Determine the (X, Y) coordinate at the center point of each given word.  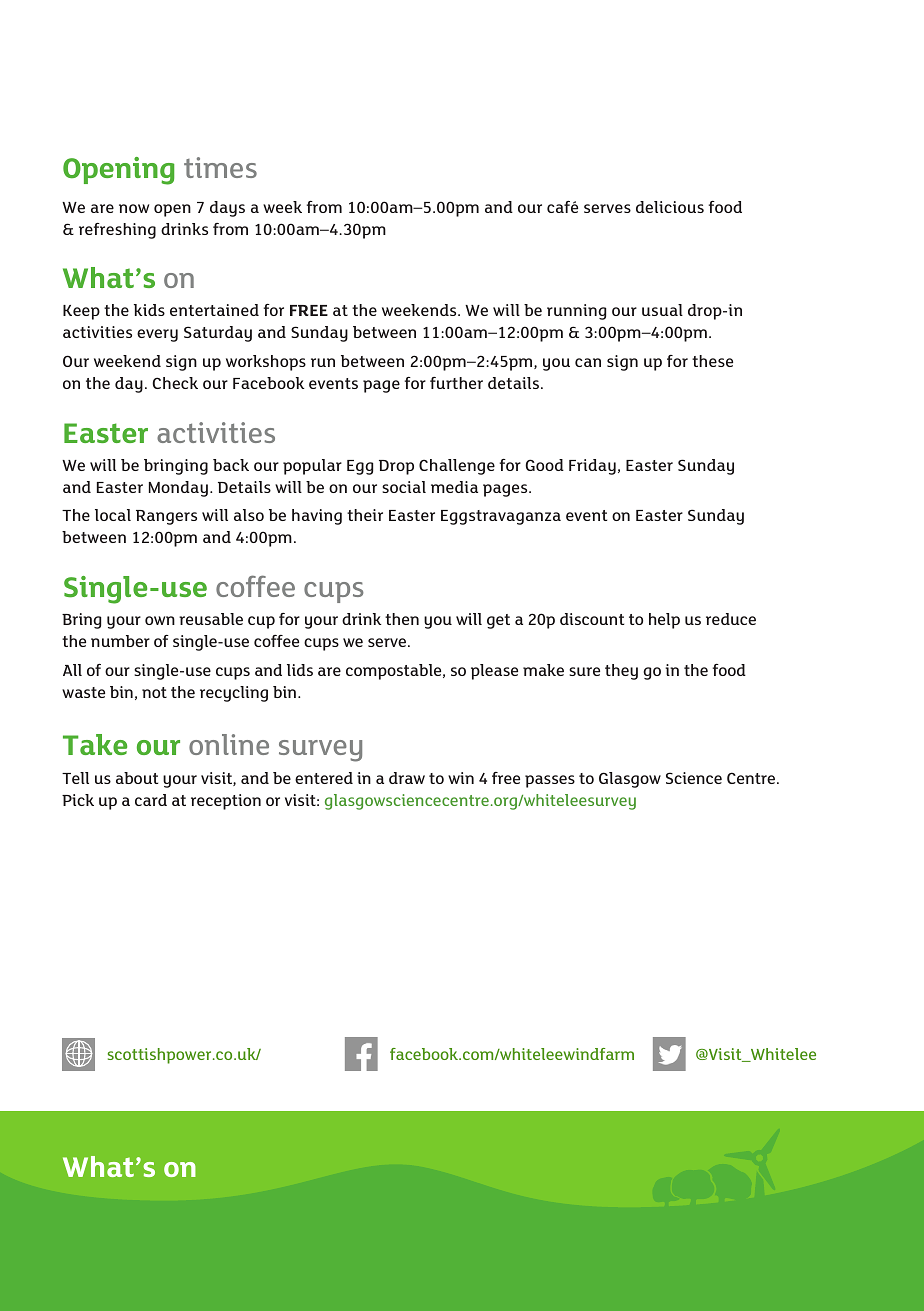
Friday (592, 467)
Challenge (457, 467)
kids (149, 310)
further (456, 383)
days (227, 209)
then (402, 619)
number (120, 641)
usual (662, 310)
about (137, 778)
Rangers (166, 517)
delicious (670, 207)
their (365, 515)
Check (175, 383)
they (621, 672)
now (134, 208)
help (664, 621)
